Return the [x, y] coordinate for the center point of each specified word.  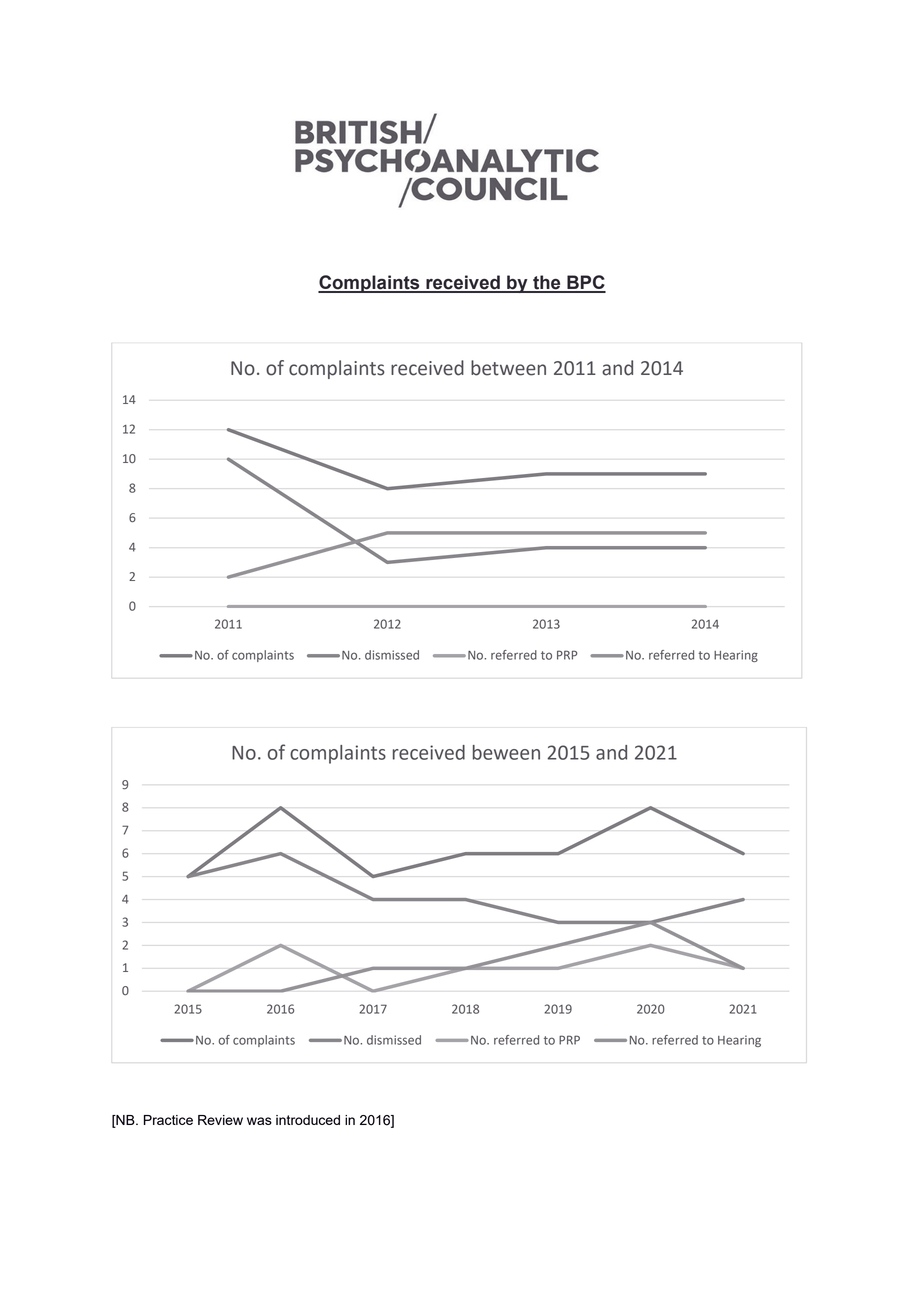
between [508, 368]
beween [506, 752]
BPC [585, 283]
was [259, 1121]
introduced [308, 1120]
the [547, 283]
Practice [168, 1120]
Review [220, 1120]
